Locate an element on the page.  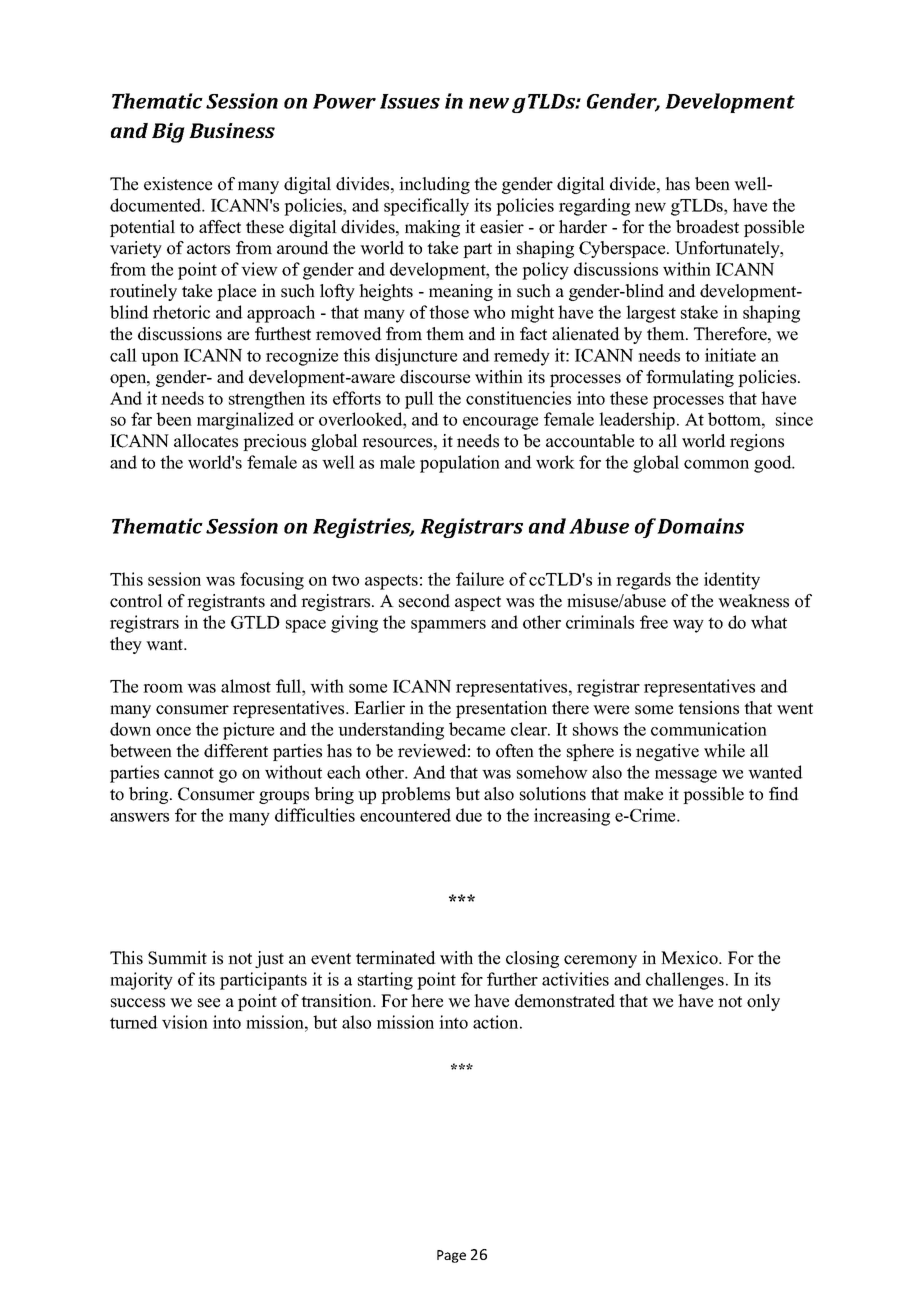
answers is located at coordinates (139, 817).
